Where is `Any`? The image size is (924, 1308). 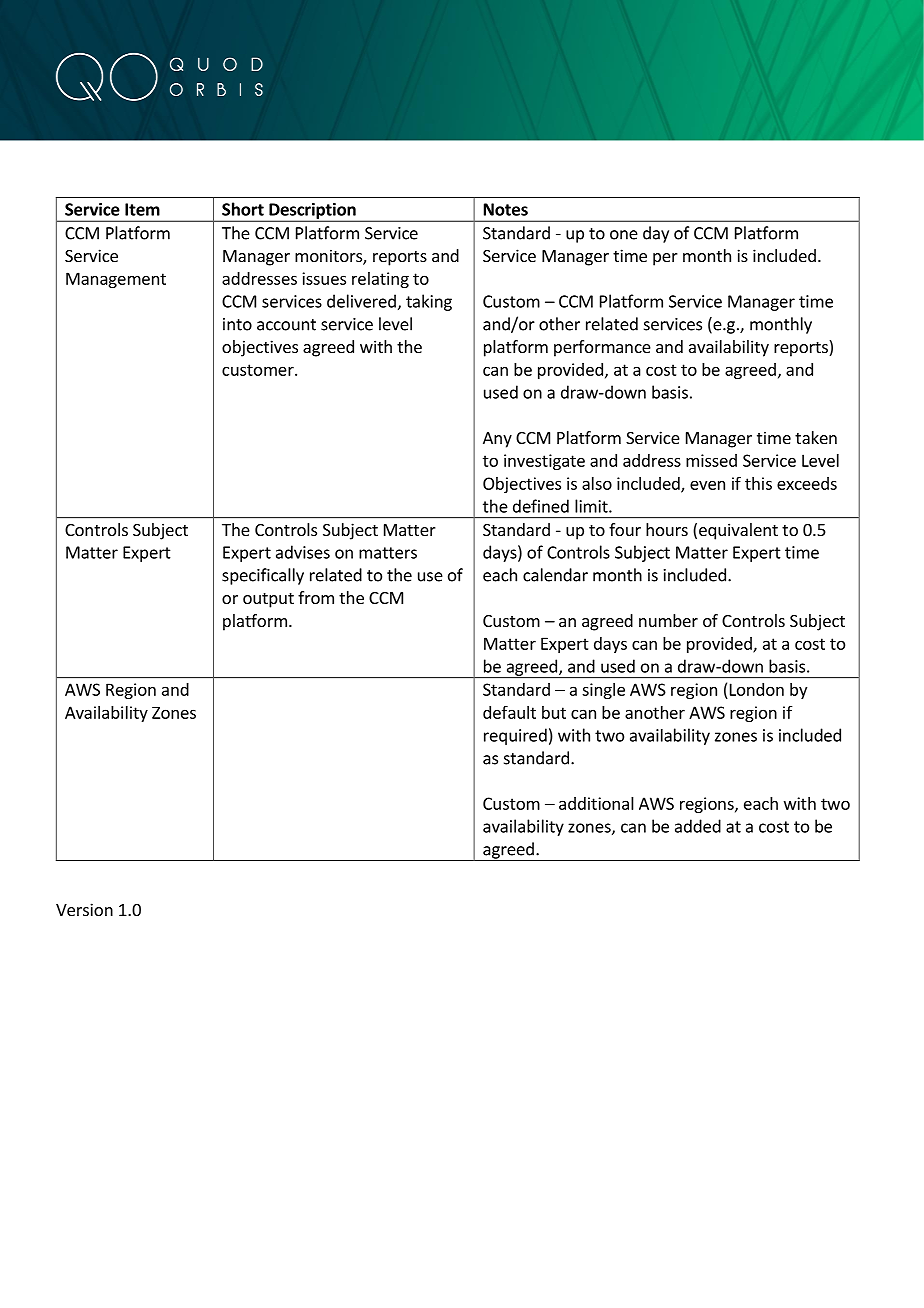 Any is located at coordinates (497, 440).
